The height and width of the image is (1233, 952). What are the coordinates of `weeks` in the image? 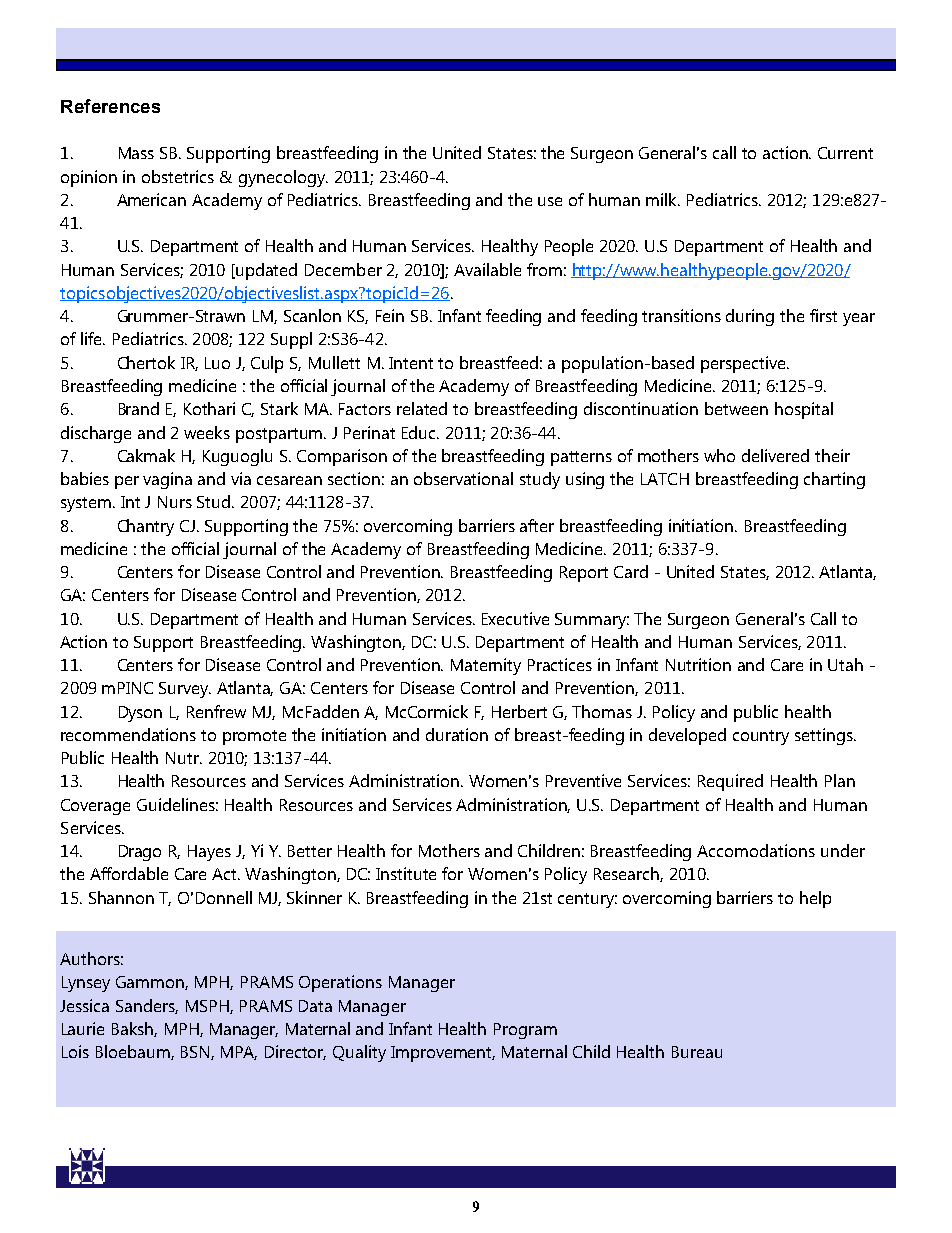 It's located at (207, 432).
